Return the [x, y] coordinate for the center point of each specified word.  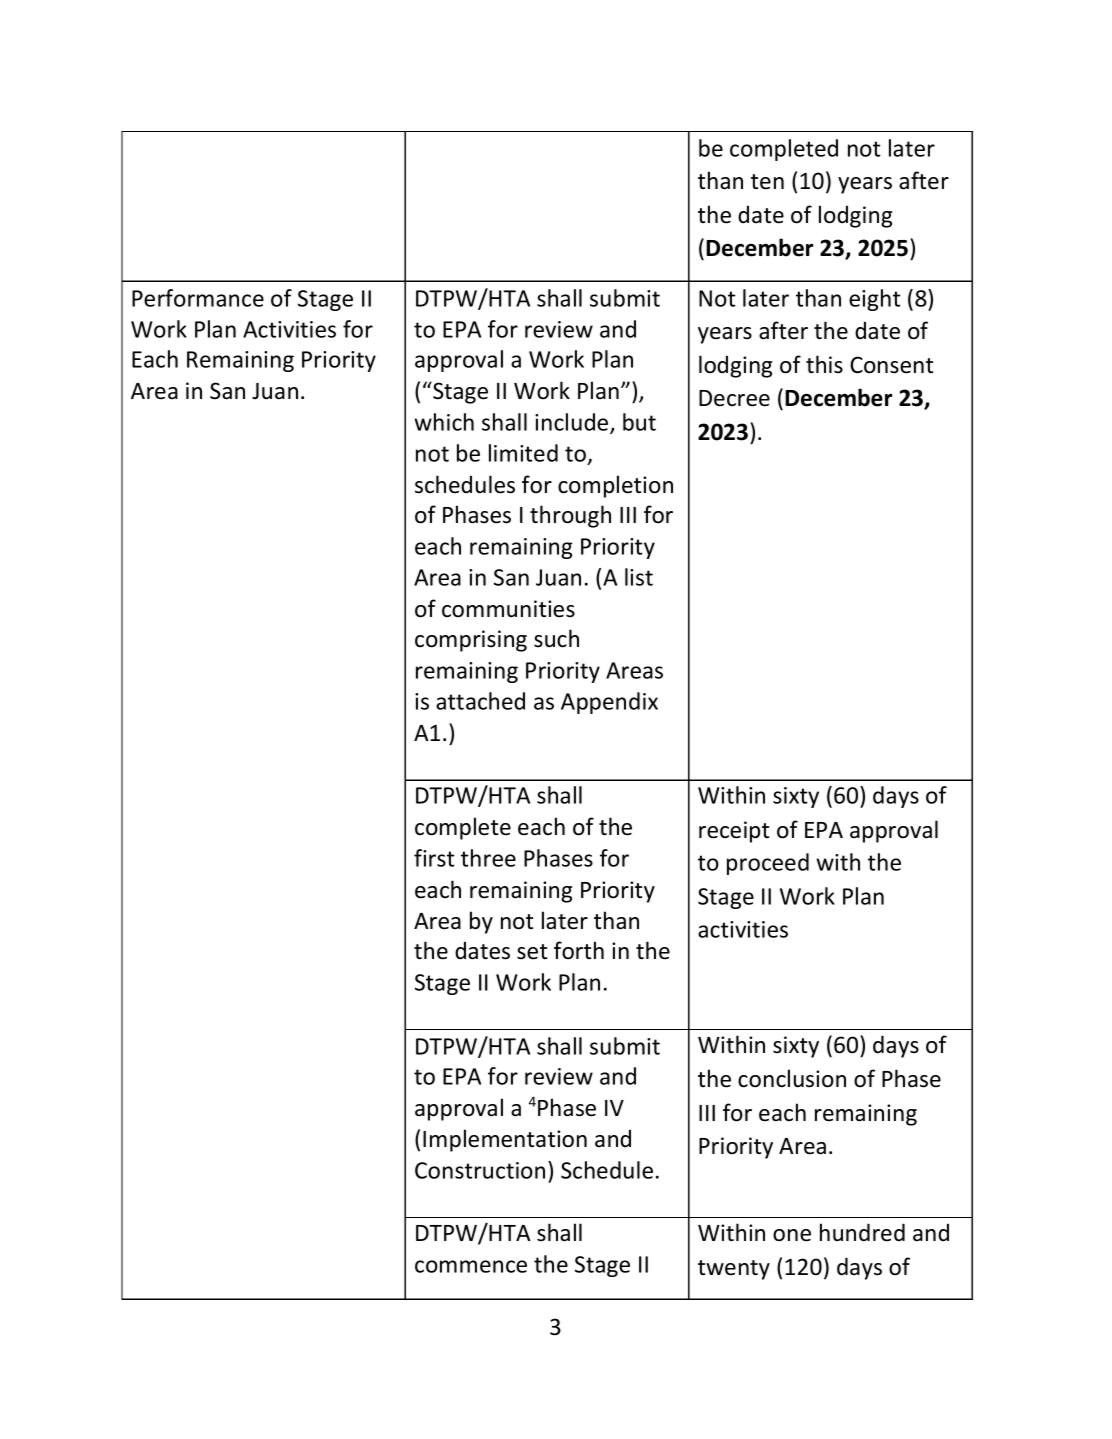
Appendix [609, 703]
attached [480, 701]
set [532, 952]
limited [523, 453]
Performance [198, 298]
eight [874, 300]
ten [767, 182]
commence [471, 1266]
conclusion [792, 1078]
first [434, 858]
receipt [734, 832]
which [444, 422]
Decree [734, 398]
